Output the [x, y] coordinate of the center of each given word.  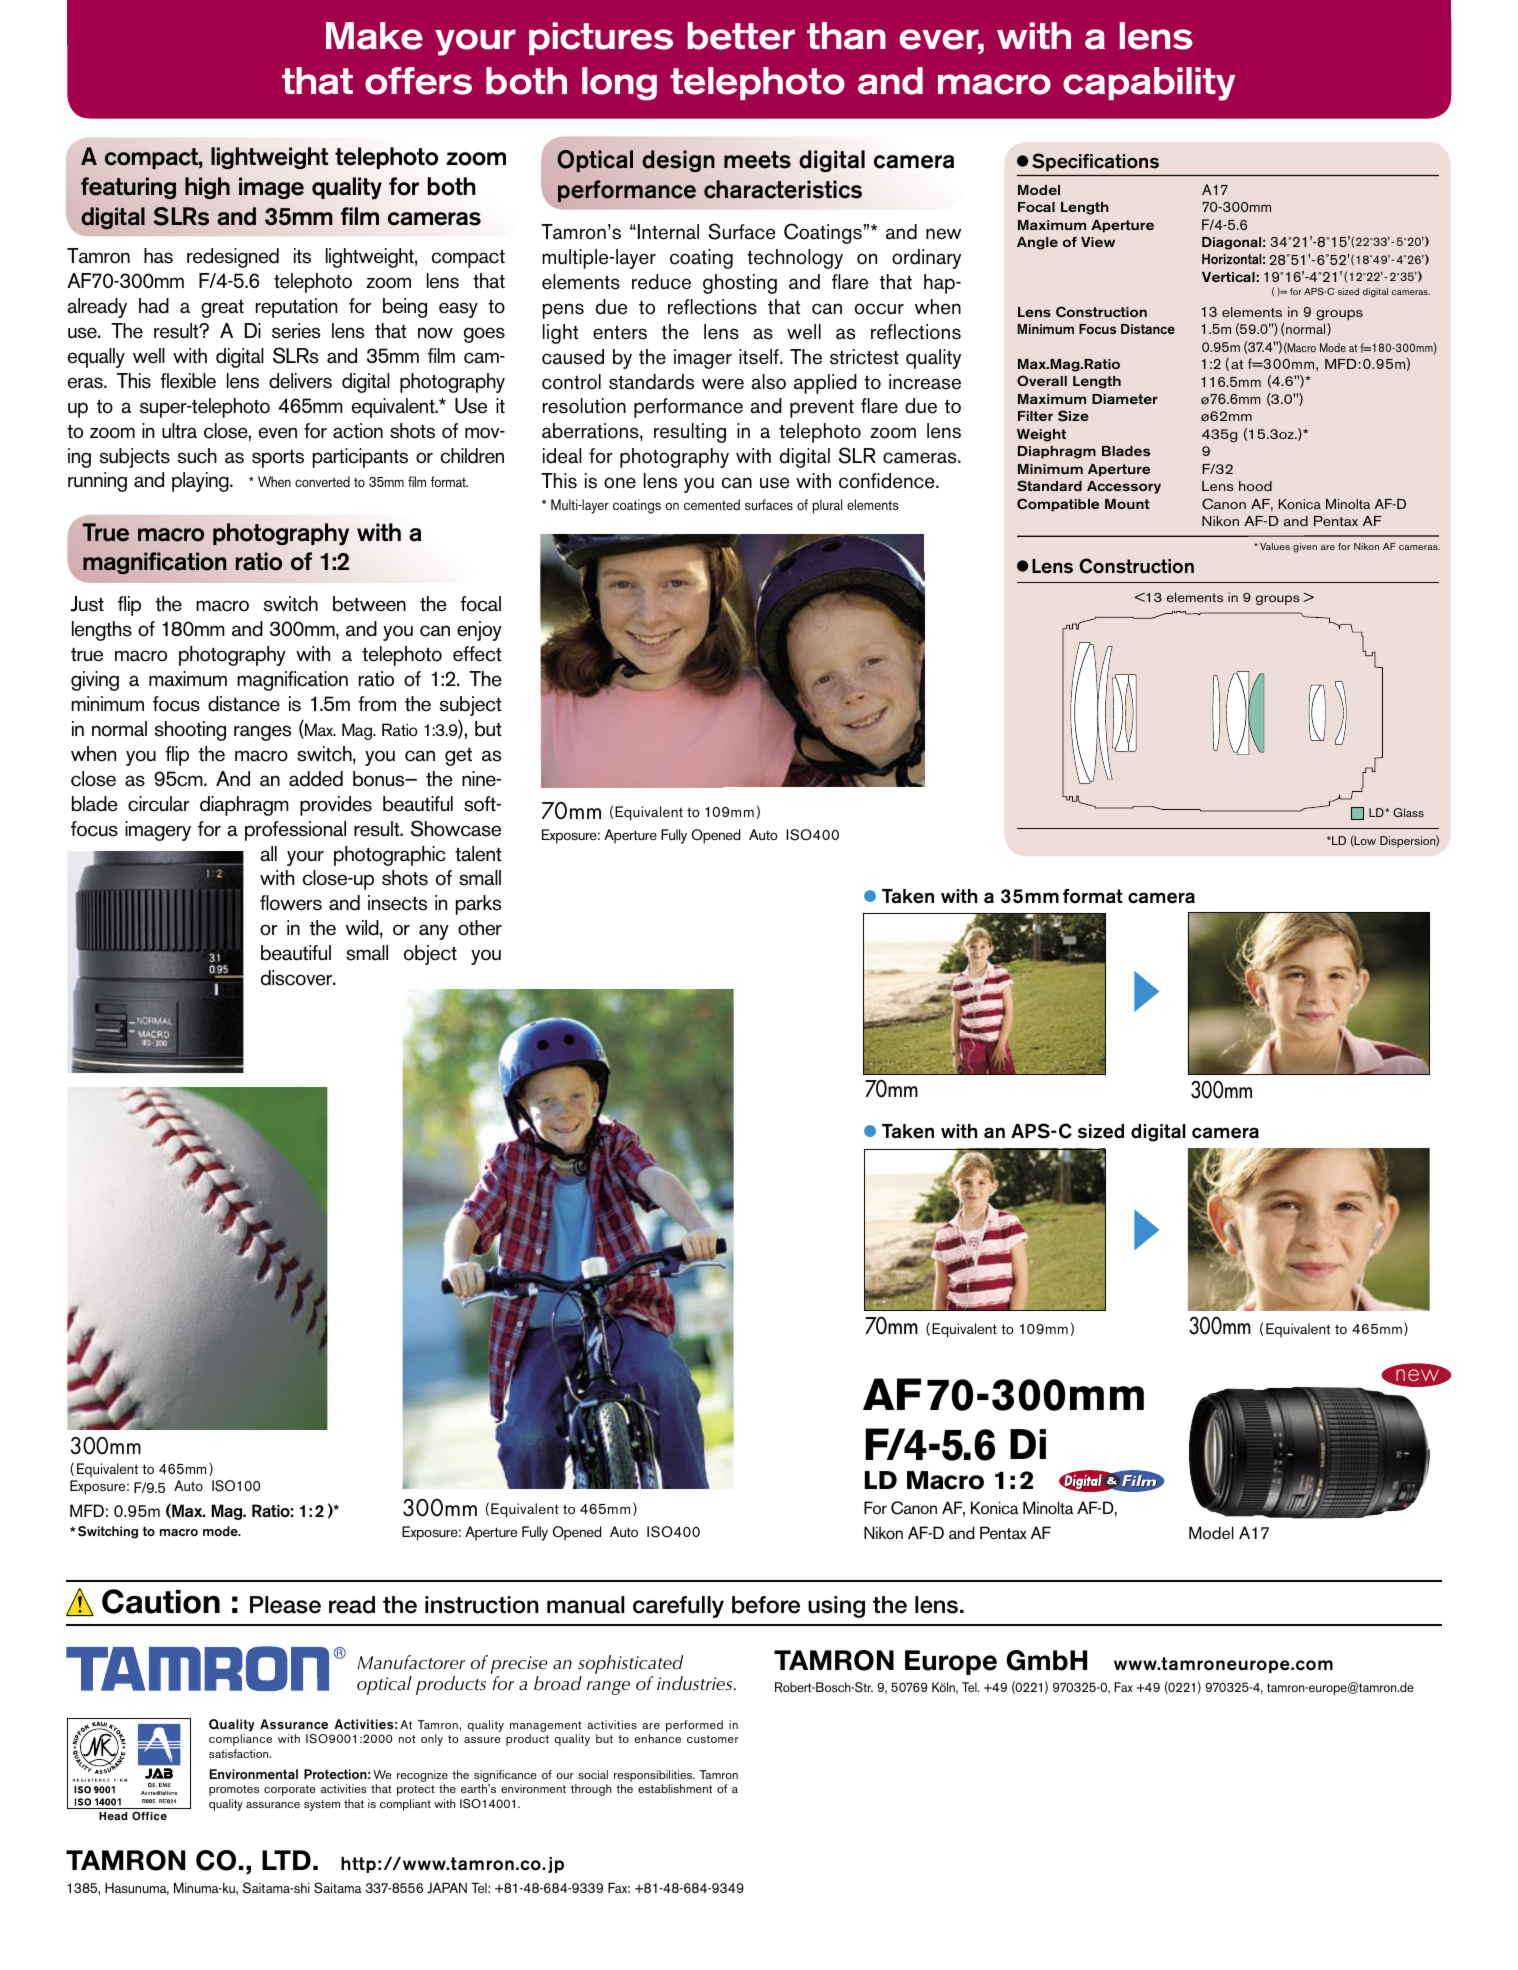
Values [1275, 546]
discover [298, 978]
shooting [190, 731]
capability [1149, 84]
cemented [712, 504]
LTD [286, 1860]
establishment [675, 1788]
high [207, 188]
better [741, 36]
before [766, 1605]
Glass [1408, 812]
